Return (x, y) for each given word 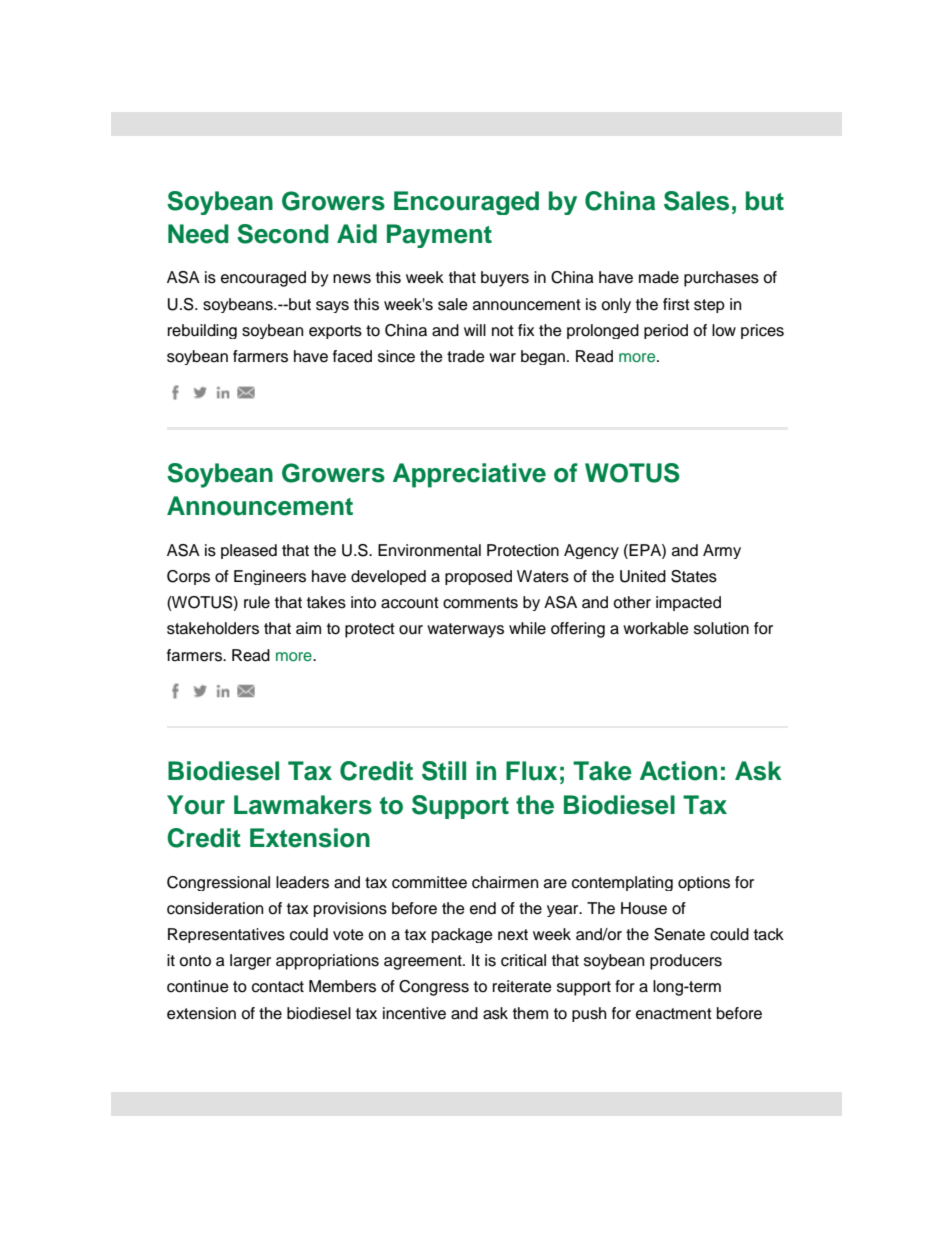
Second (283, 234)
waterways (465, 630)
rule (257, 602)
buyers (505, 279)
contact (278, 987)
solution (721, 628)
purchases (721, 279)
